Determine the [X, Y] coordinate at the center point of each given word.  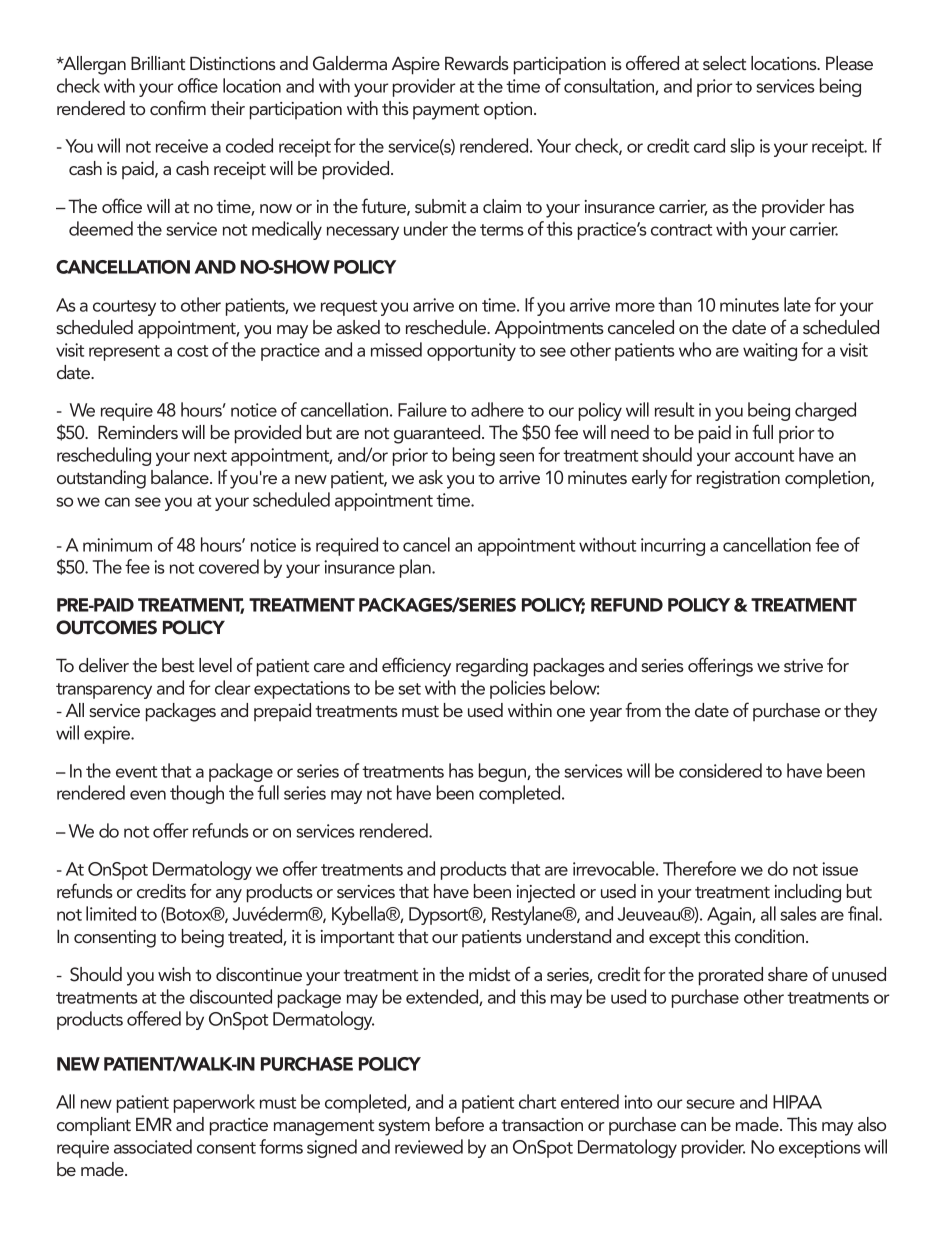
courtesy [124, 308]
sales [798, 913]
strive [803, 665]
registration [738, 480]
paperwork [214, 1103]
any [229, 896]
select [724, 63]
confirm [178, 107]
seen [516, 457]
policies [518, 689]
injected [546, 893]
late [797, 304]
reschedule [447, 327]
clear [233, 687]
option [509, 111]
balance [181, 477]
